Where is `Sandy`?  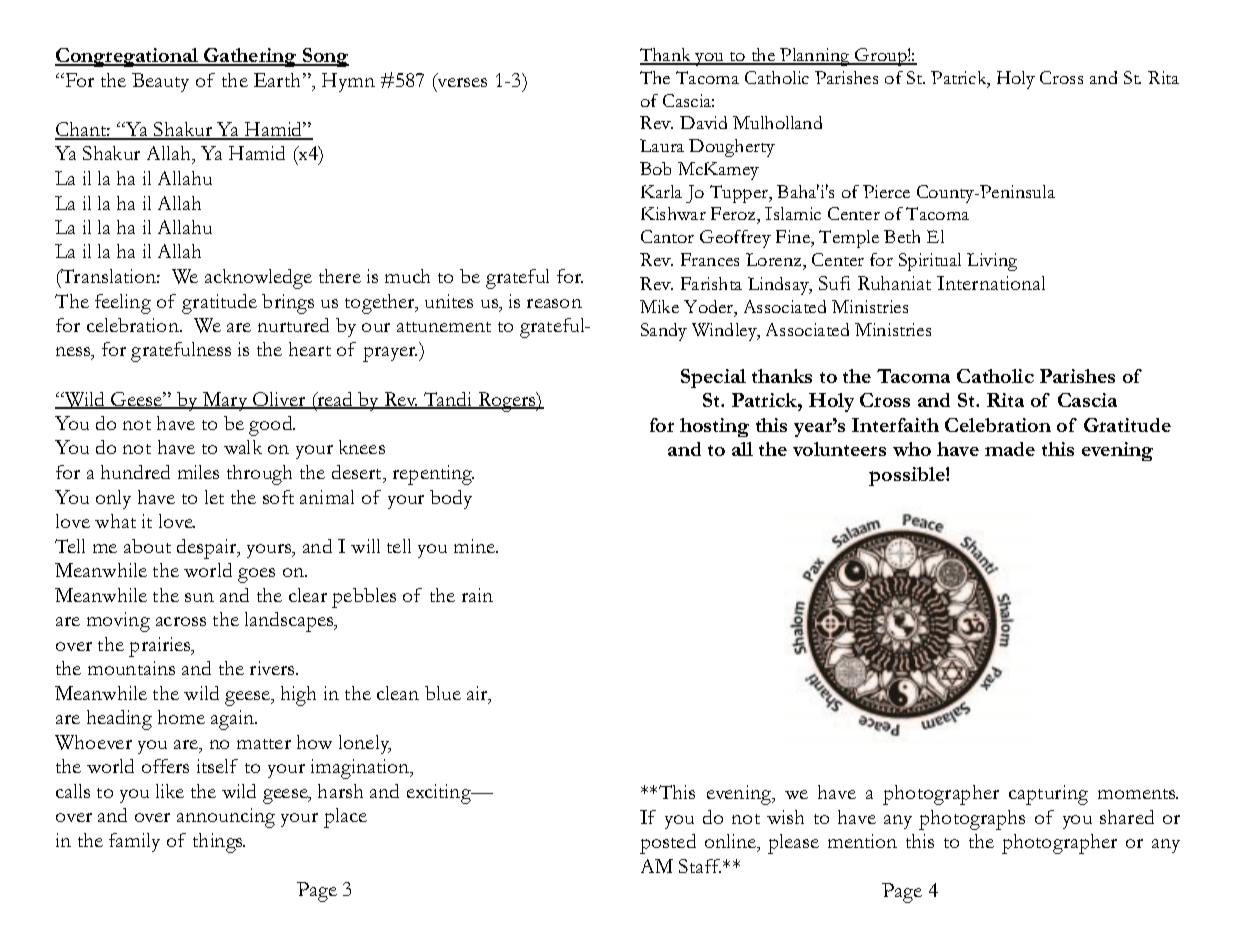
Sandy is located at coordinates (664, 332).
